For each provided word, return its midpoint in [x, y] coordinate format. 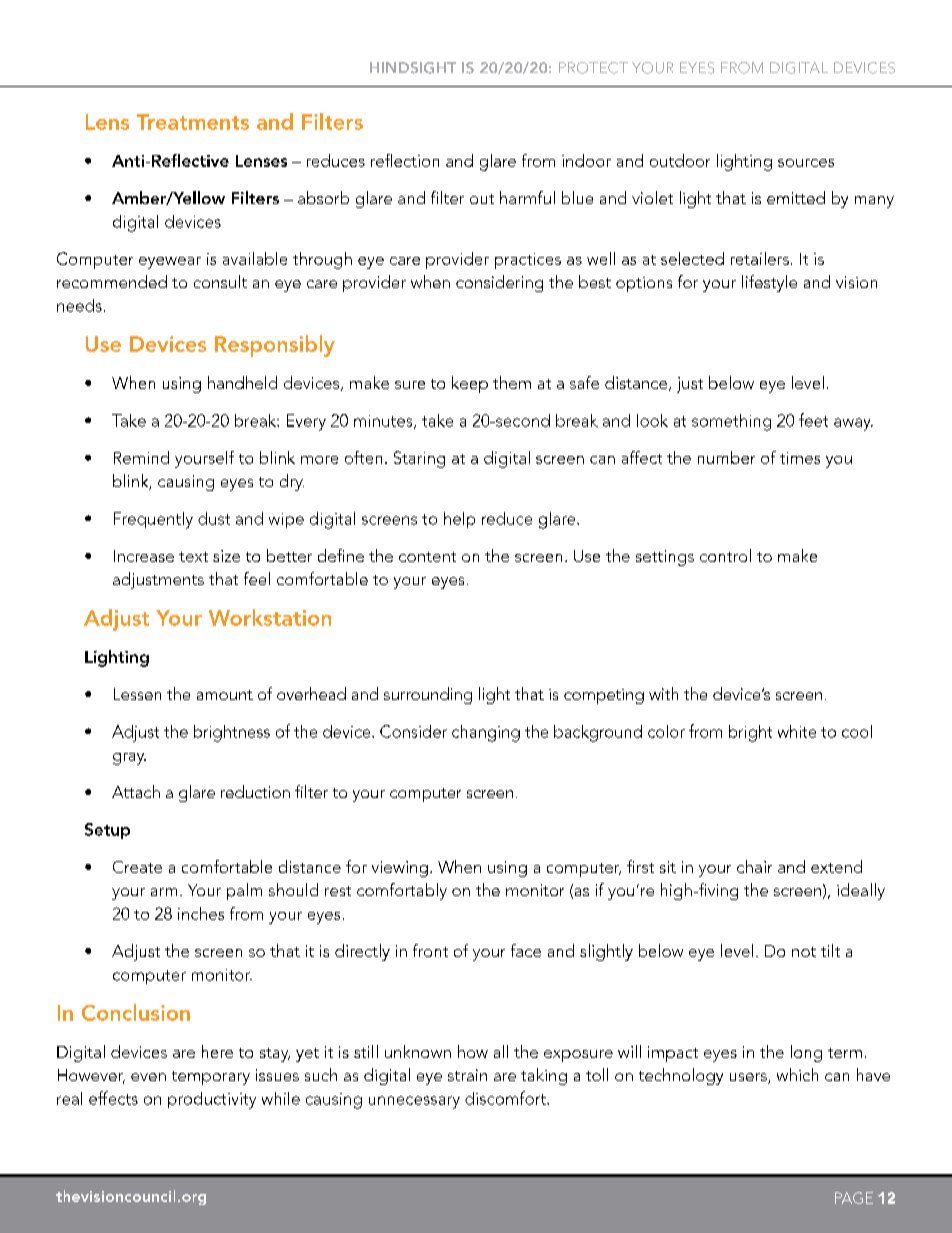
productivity [212, 1100]
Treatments [193, 122]
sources [806, 163]
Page [854, 1198]
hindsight [413, 68]
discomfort [506, 1098]
